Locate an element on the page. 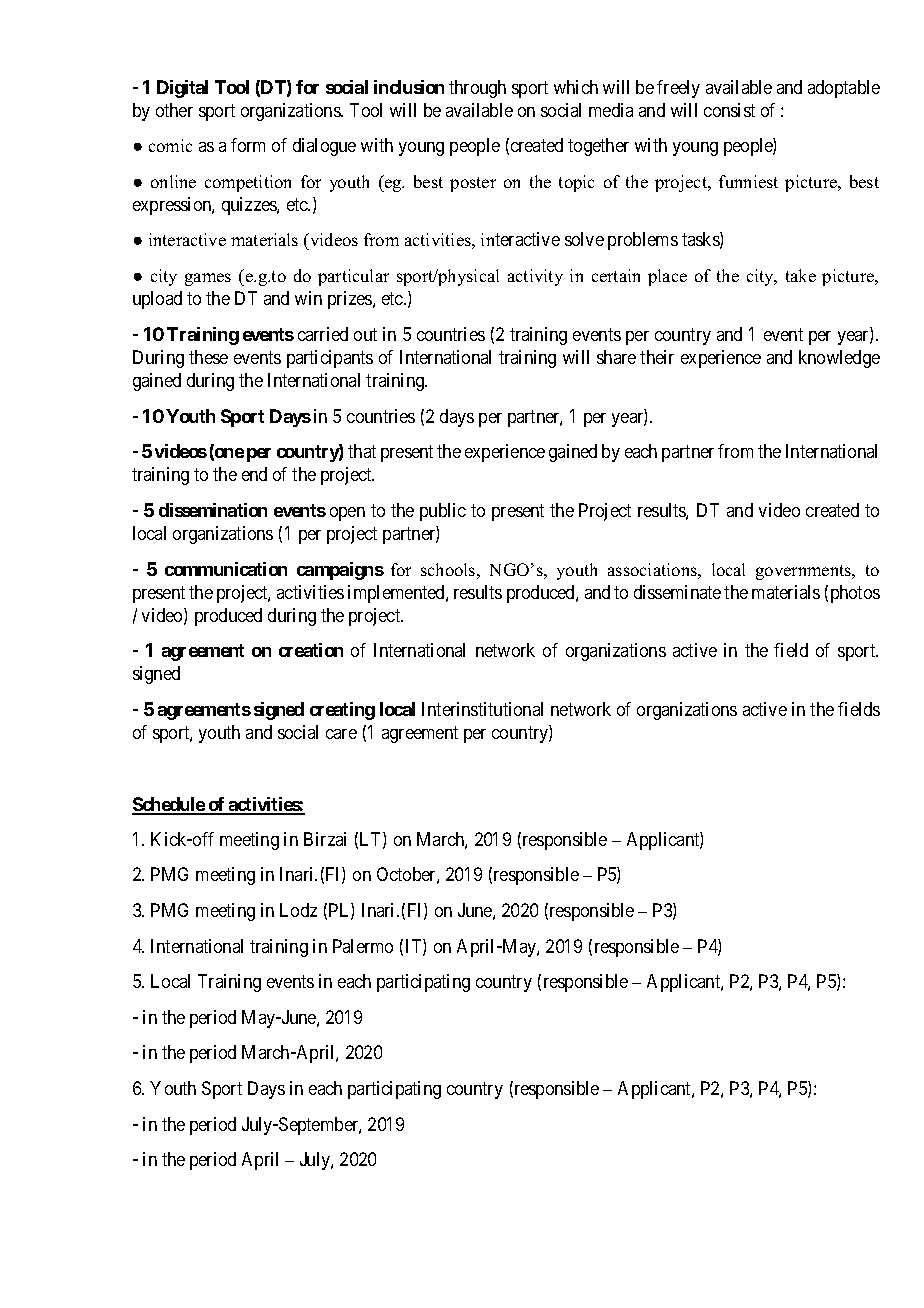 This image has width=924, height=1308. implemented is located at coordinates (397, 594).
